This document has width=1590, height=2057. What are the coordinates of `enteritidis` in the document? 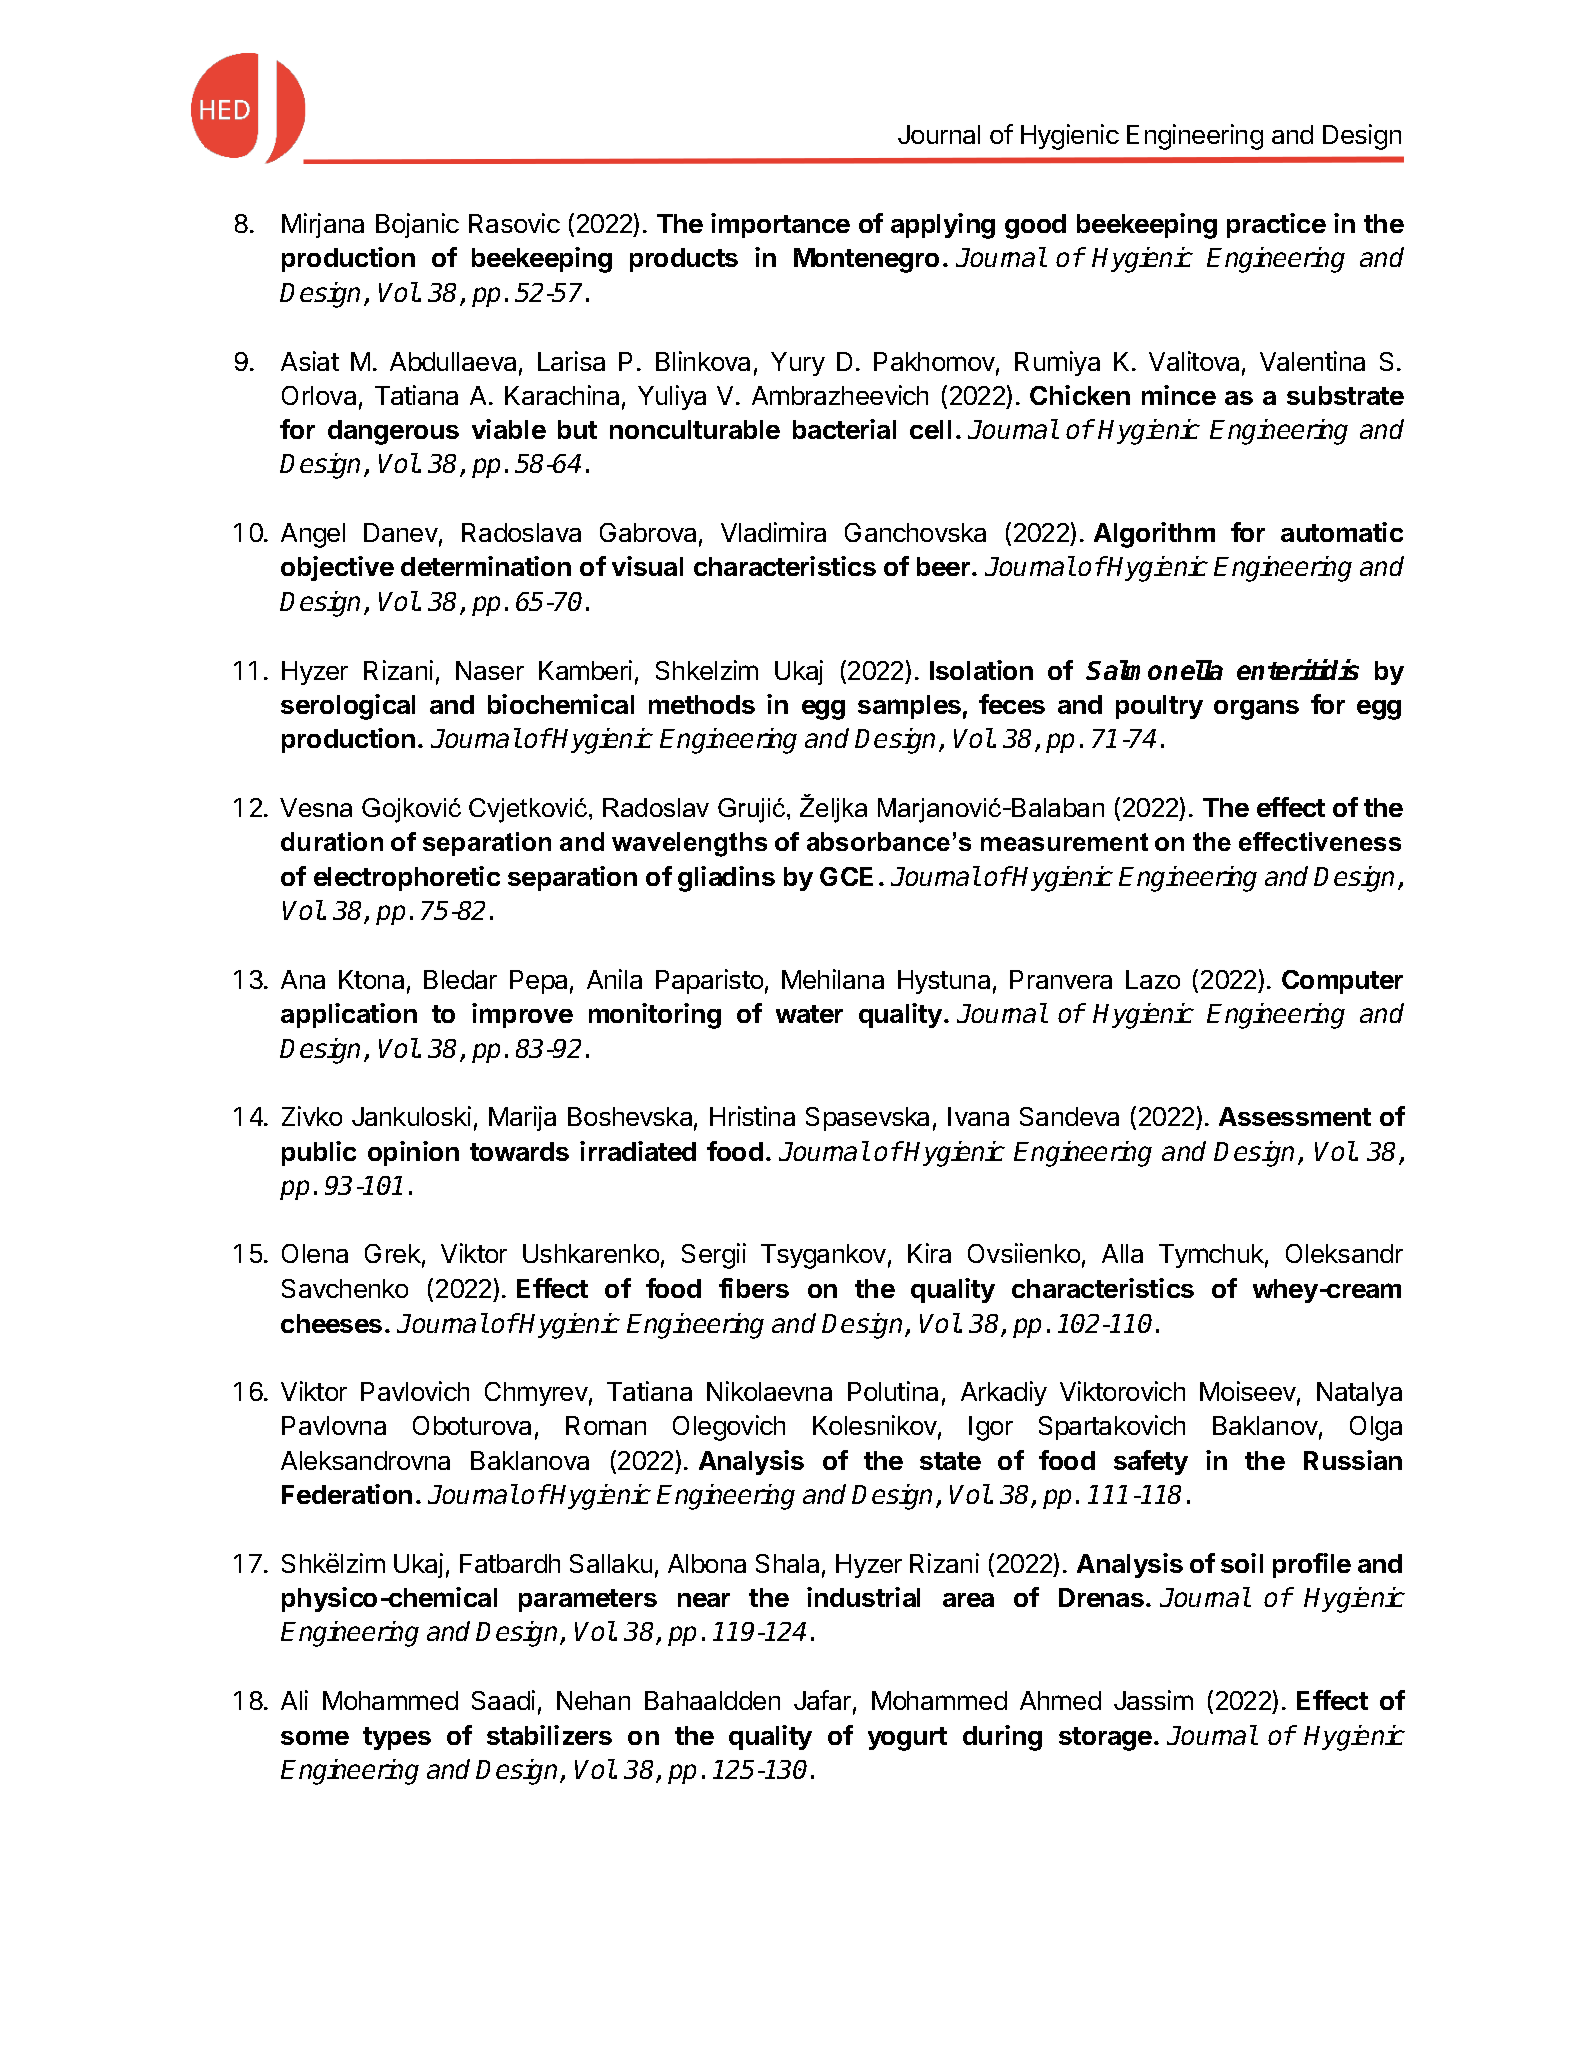 It's located at (1298, 669).
